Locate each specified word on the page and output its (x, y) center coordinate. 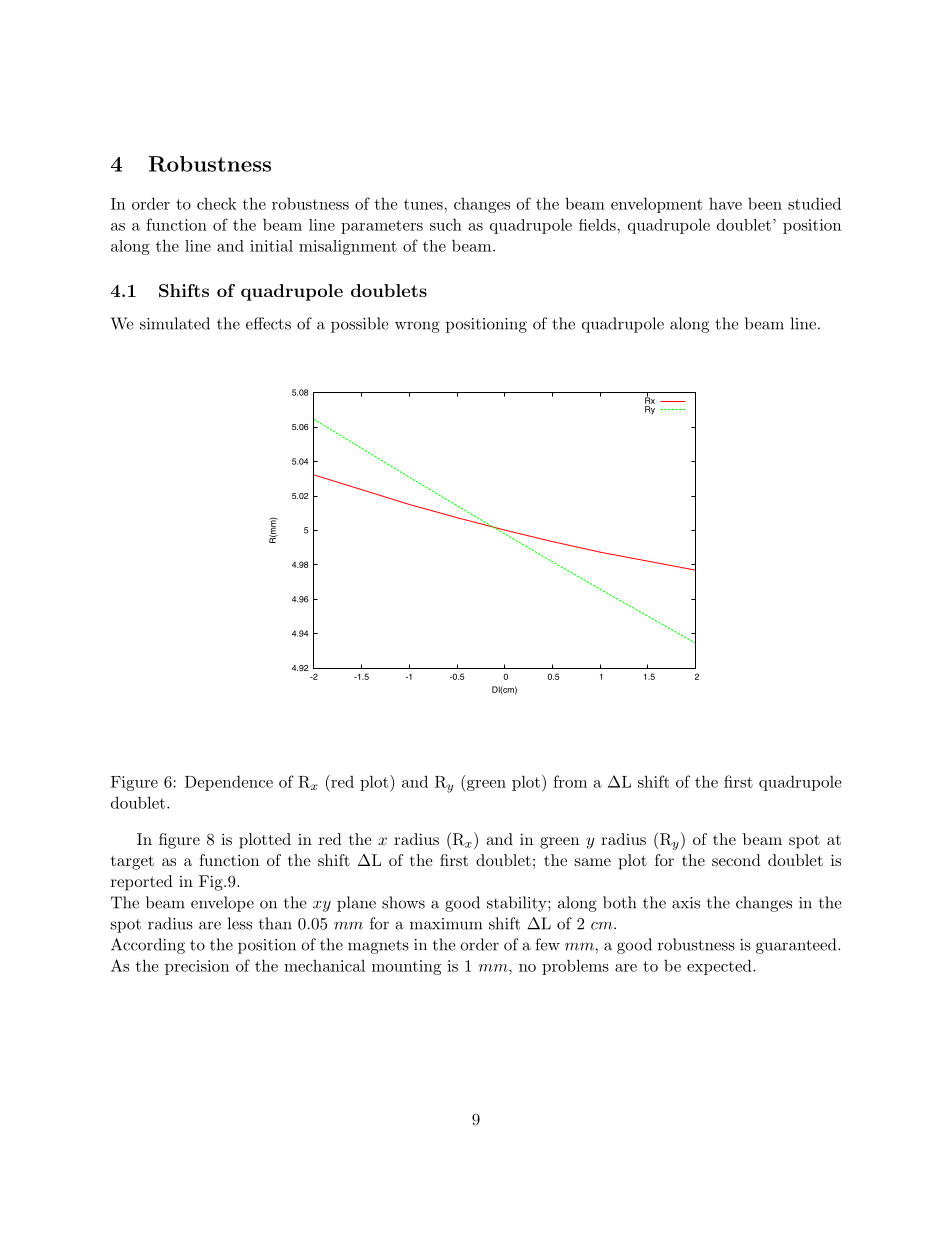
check (217, 204)
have (725, 204)
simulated (175, 323)
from (570, 781)
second (736, 860)
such (446, 224)
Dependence (229, 783)
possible (360, 325)
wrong (417, 327)
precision (197, 967)
